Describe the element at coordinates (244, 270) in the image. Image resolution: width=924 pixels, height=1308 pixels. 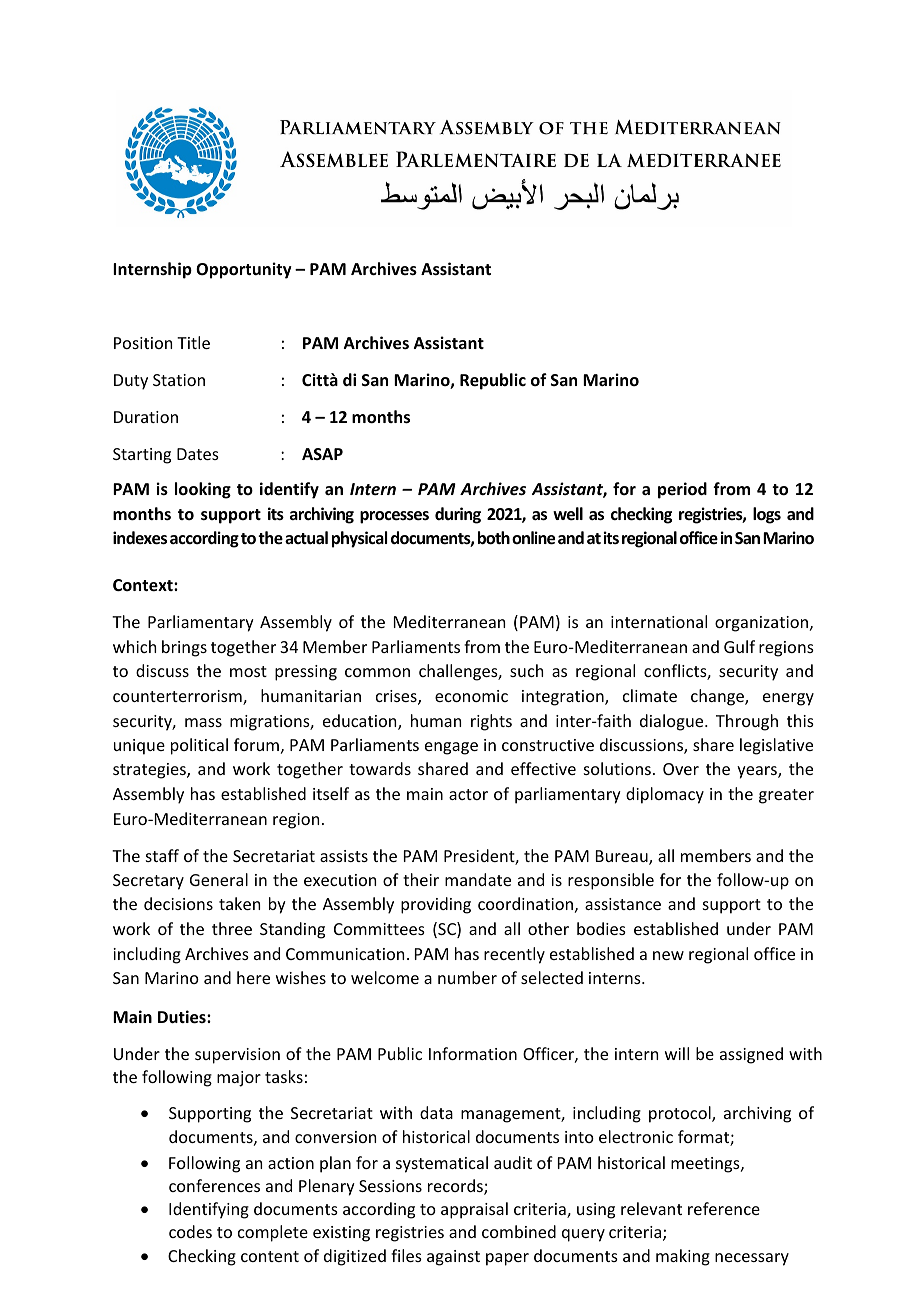
I see `Opportunity` at that location.
